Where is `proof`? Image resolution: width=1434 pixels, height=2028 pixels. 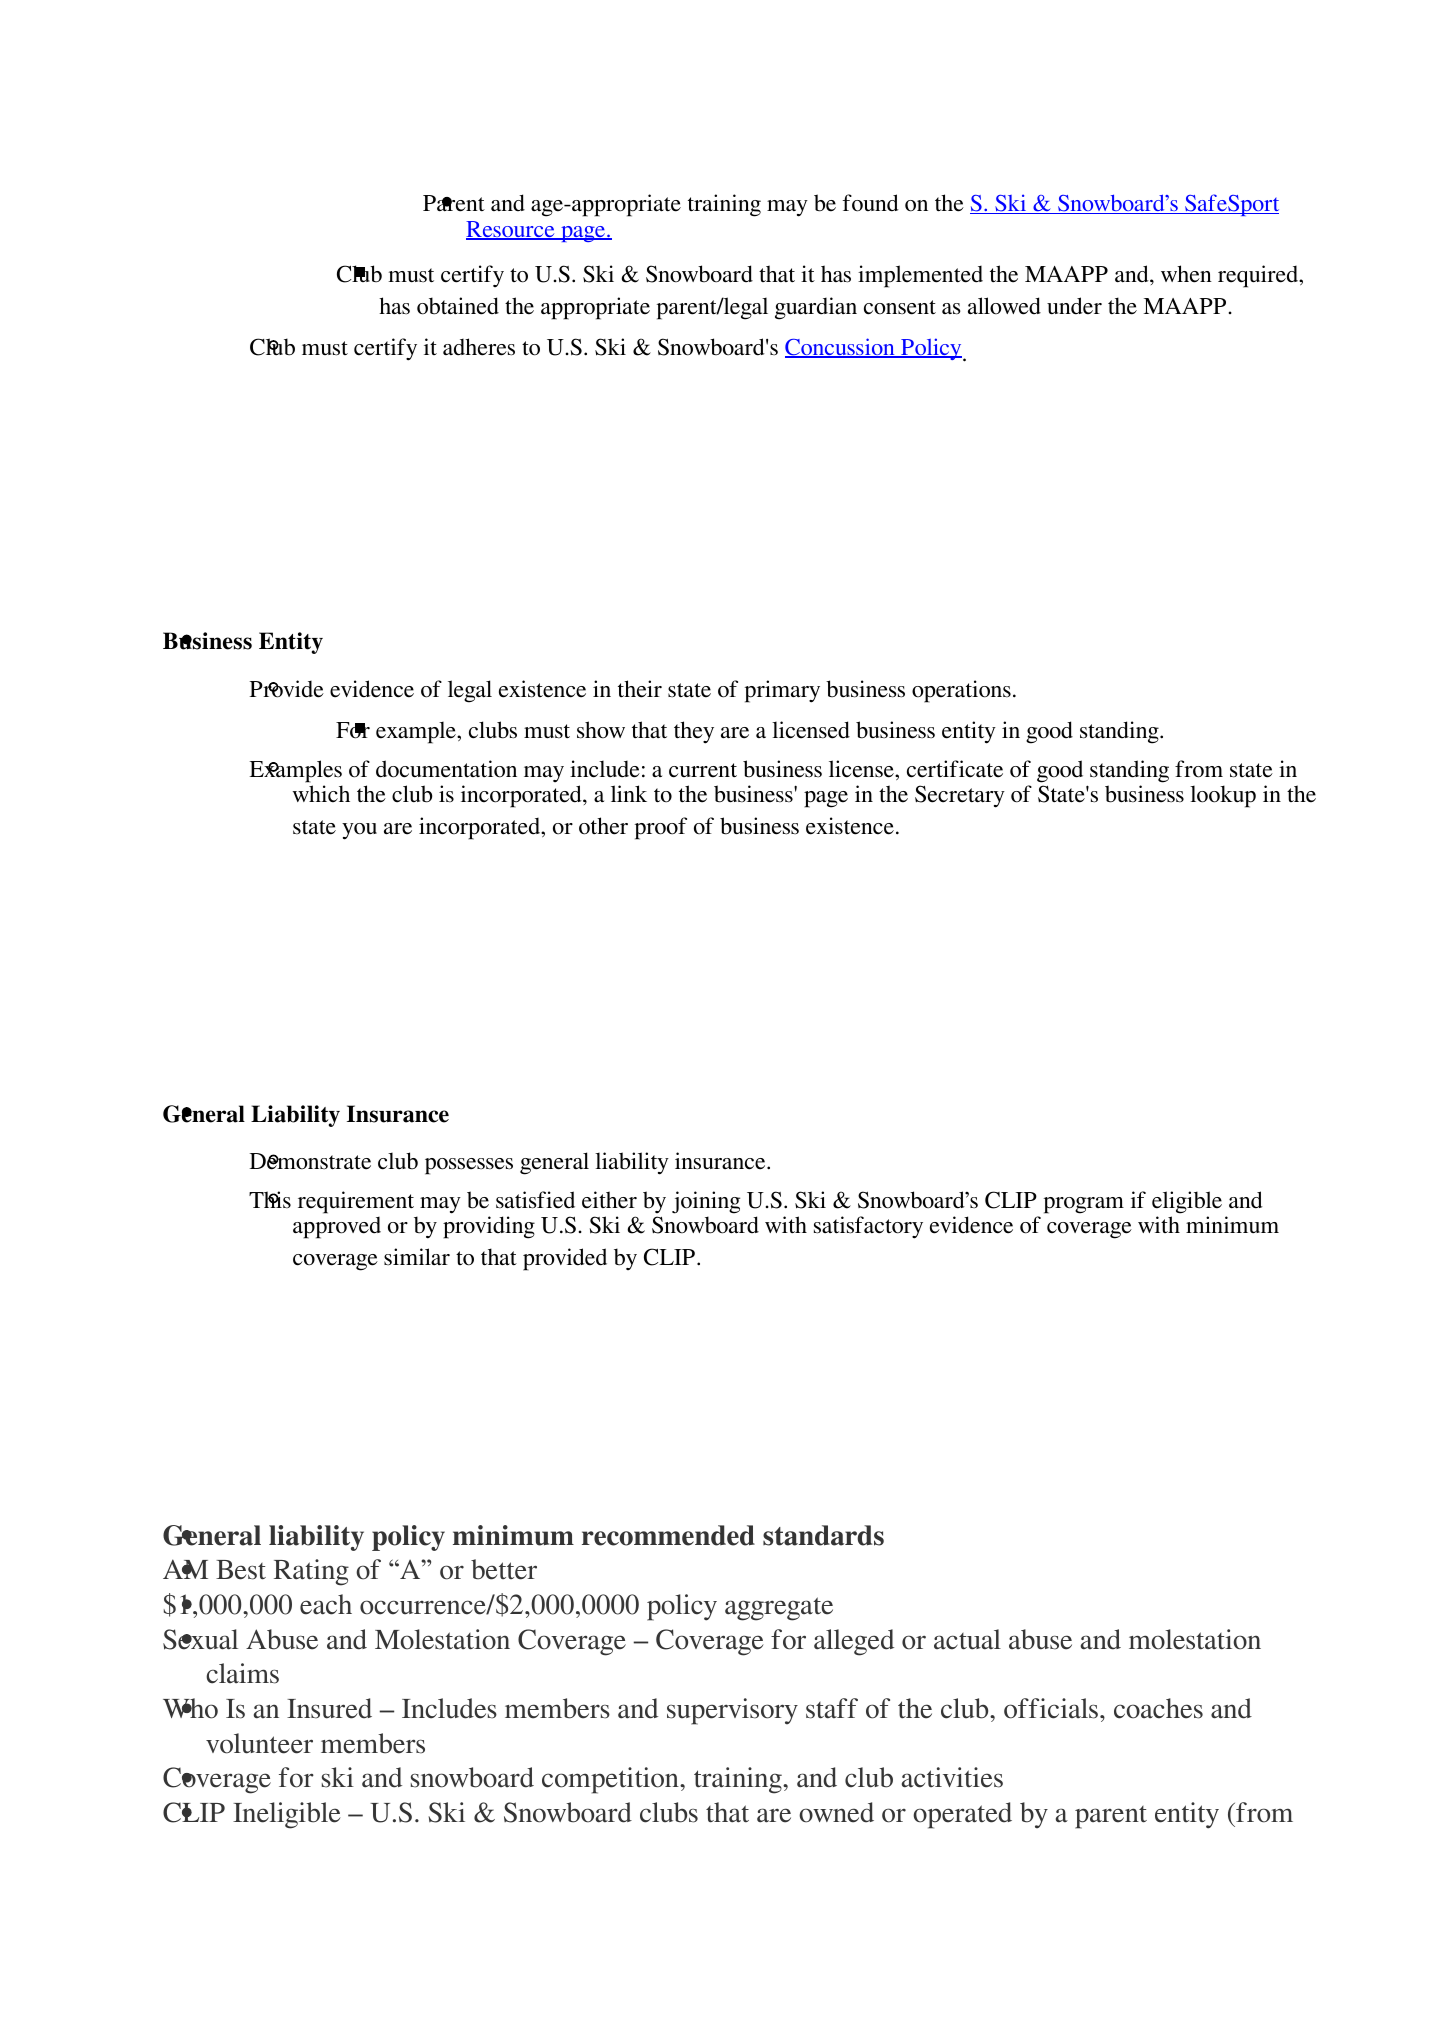
proof is located at coordinates (661, 828).
